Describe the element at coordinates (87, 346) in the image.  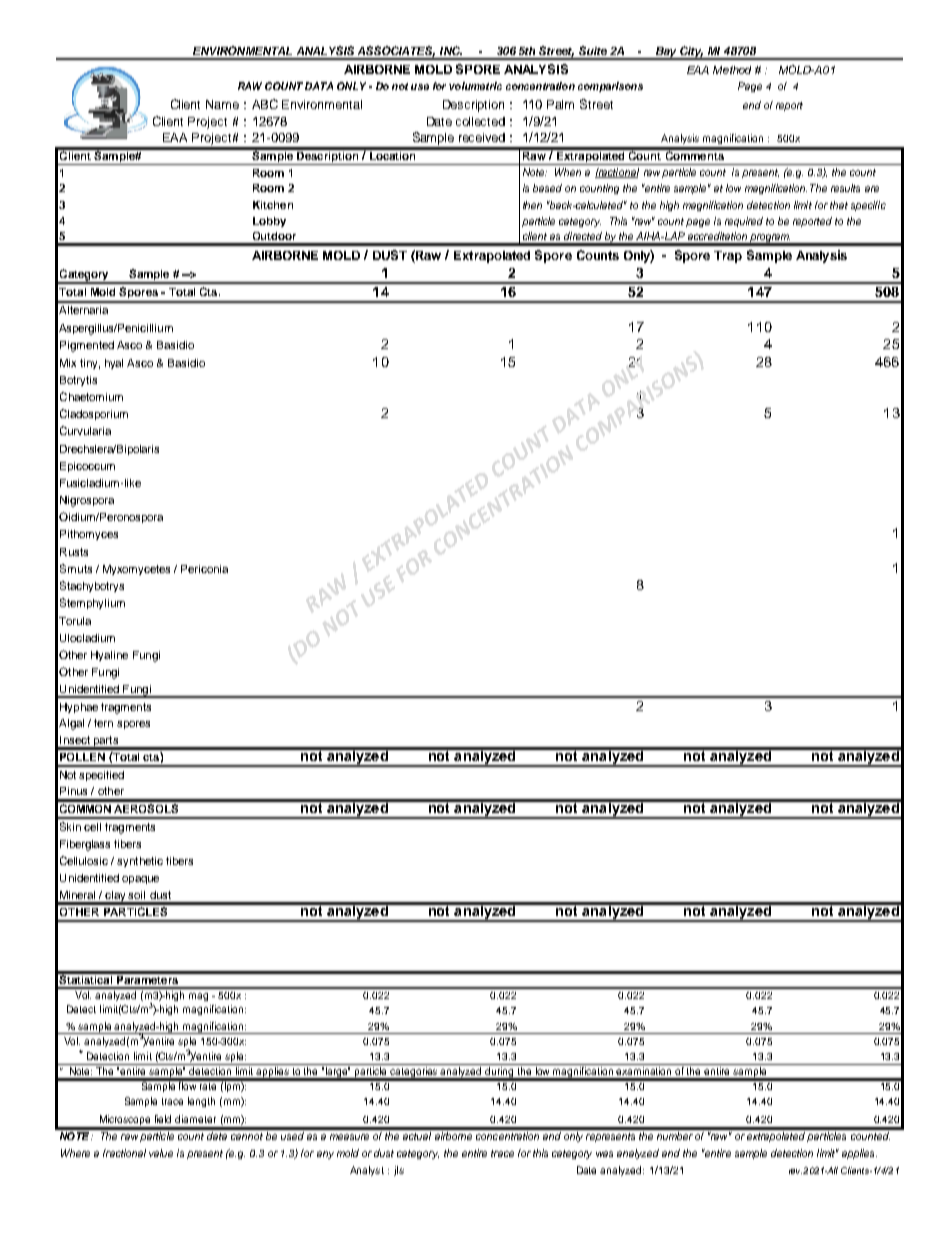
I see `Pigmented` at that location.
